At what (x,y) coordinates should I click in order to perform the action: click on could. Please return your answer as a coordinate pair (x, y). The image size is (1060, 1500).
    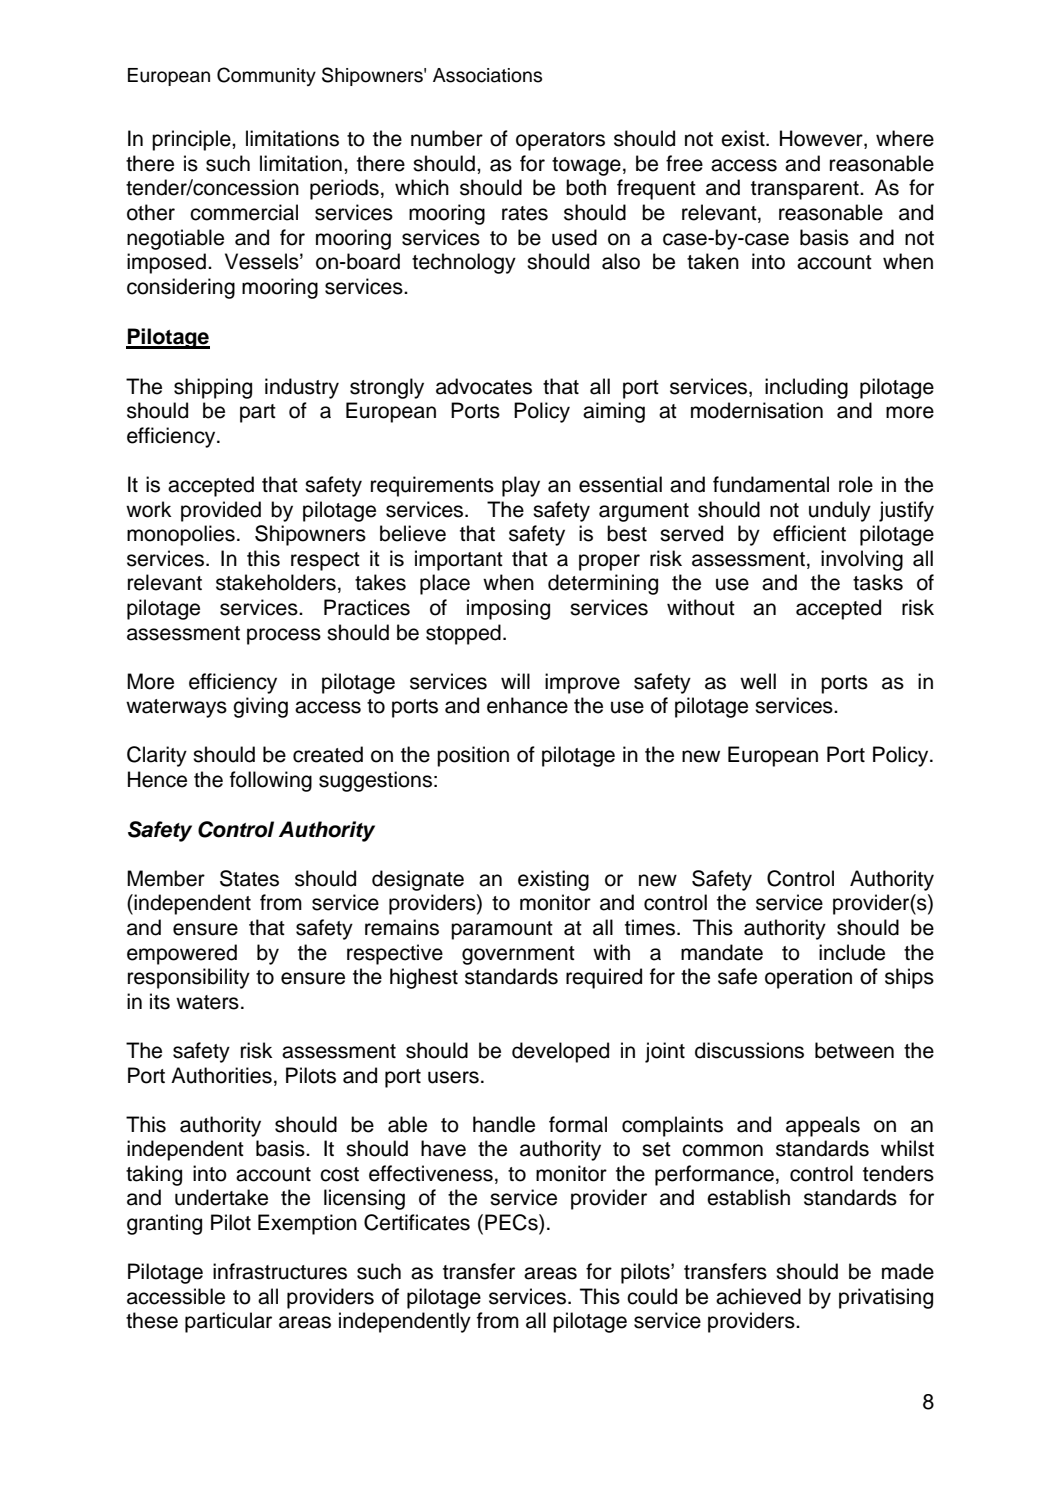
    Looking at the image, I should click on (652, 1296).
